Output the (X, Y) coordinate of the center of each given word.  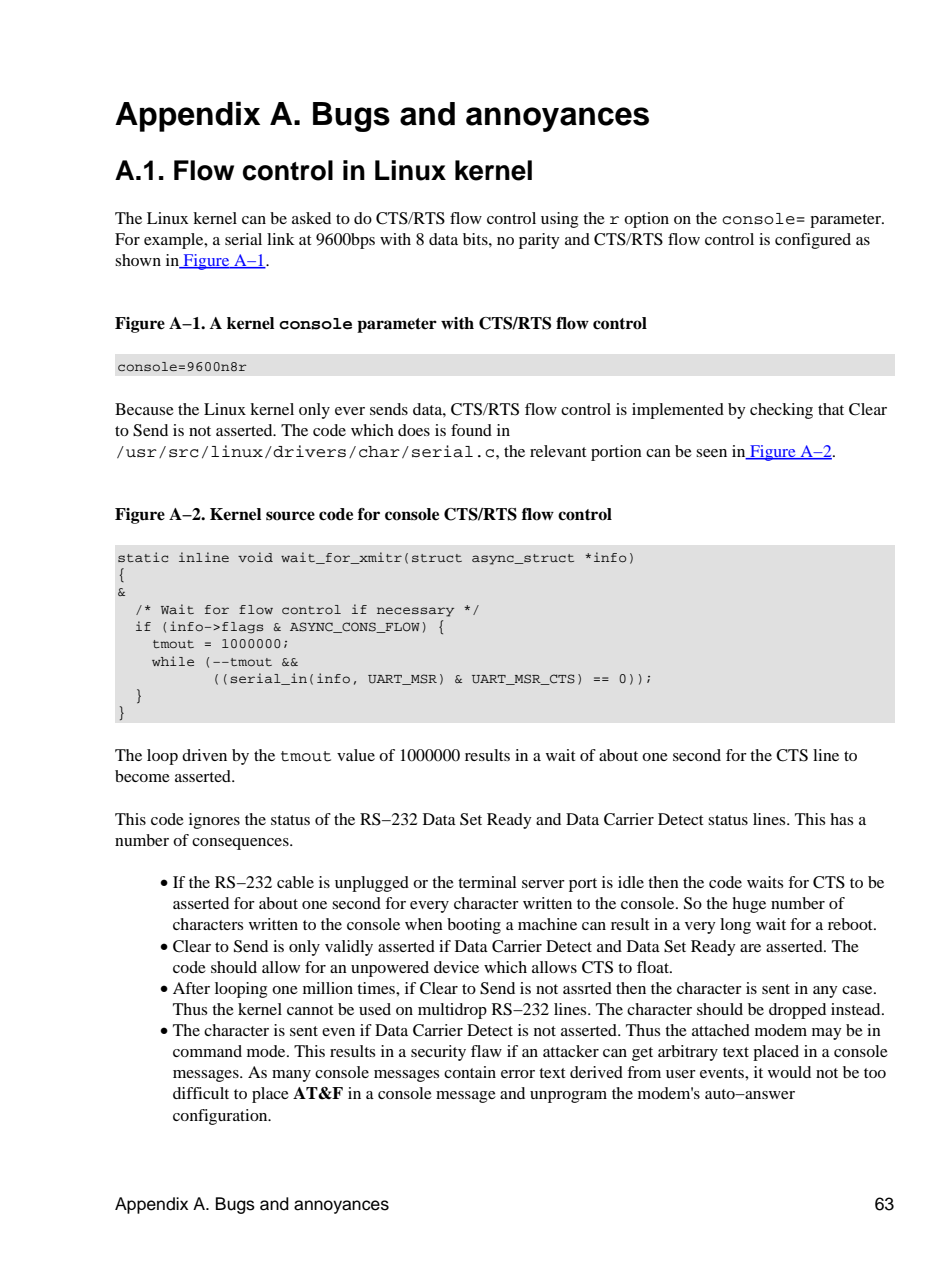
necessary (415, 612)
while (173, 661)
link (281, 239)
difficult (201, 1093)
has (841, 819)
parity (539, 241)
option (646, 220)
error (518, 1074)
